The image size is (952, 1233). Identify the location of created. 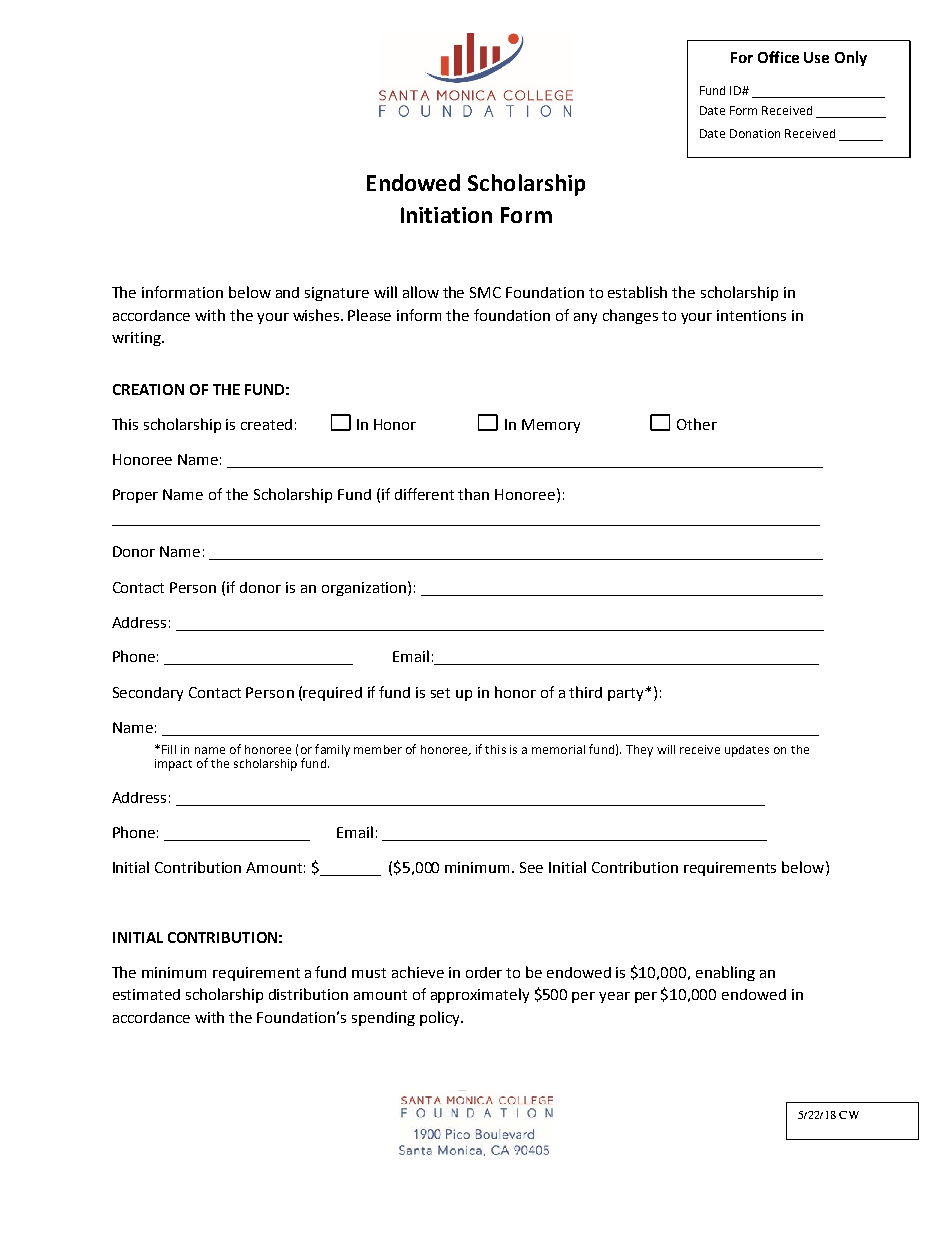
(266, 424).
